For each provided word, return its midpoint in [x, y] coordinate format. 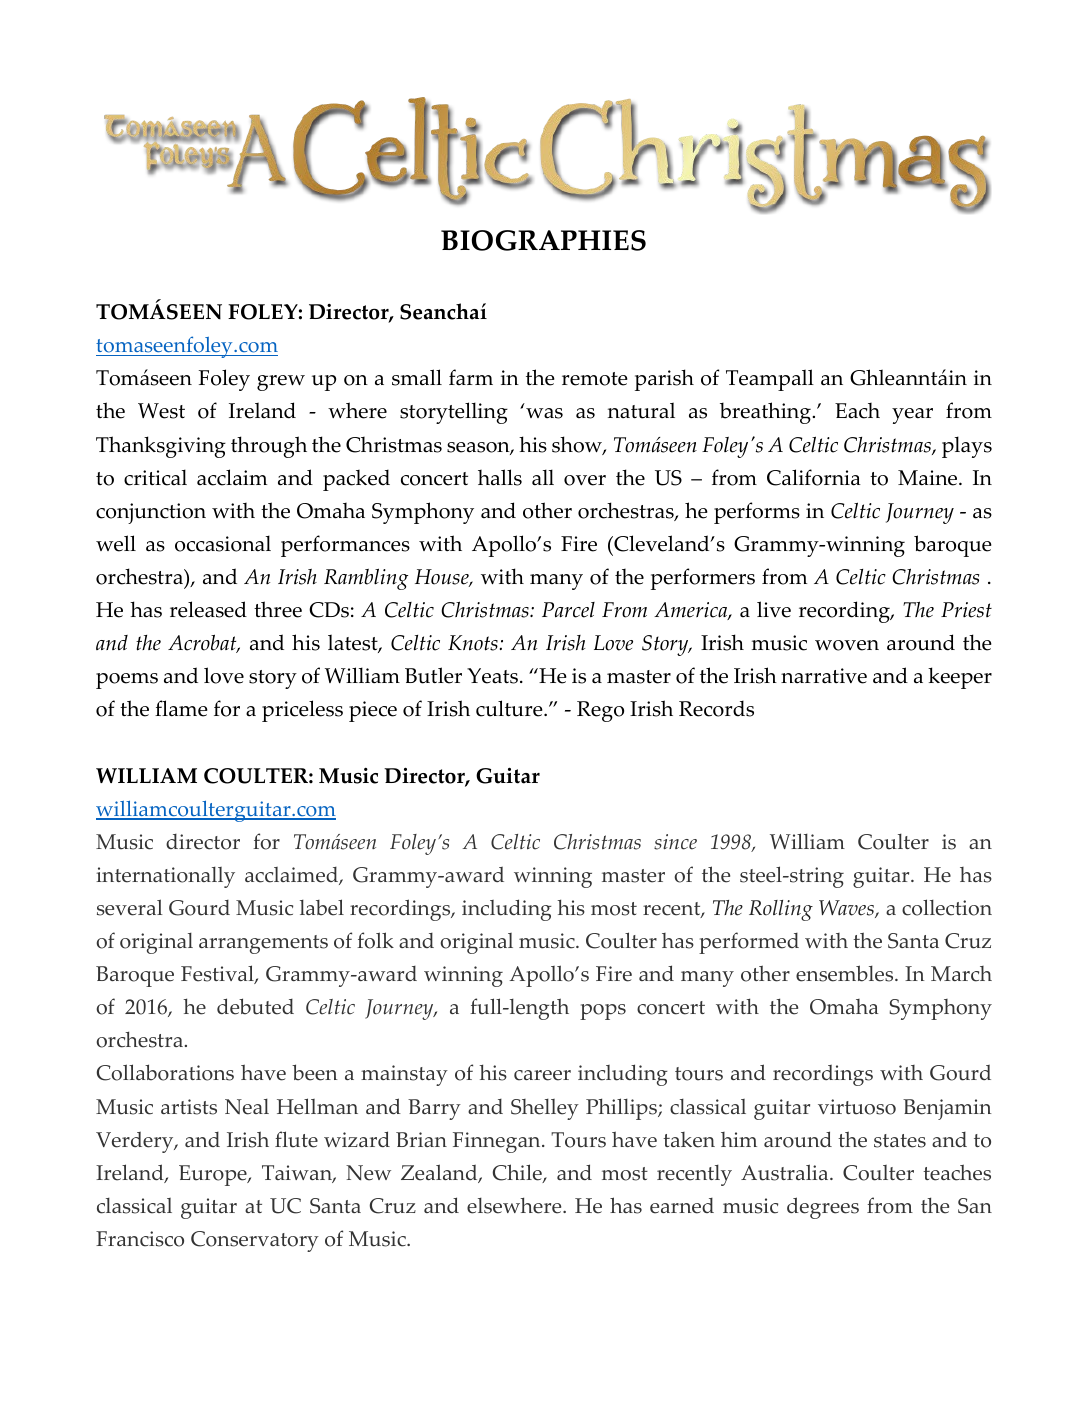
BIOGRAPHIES [543, 240]
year [912, 416]
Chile [518, 1173]
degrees [823, 1208]
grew [281, 383]
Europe [214, 1175]
